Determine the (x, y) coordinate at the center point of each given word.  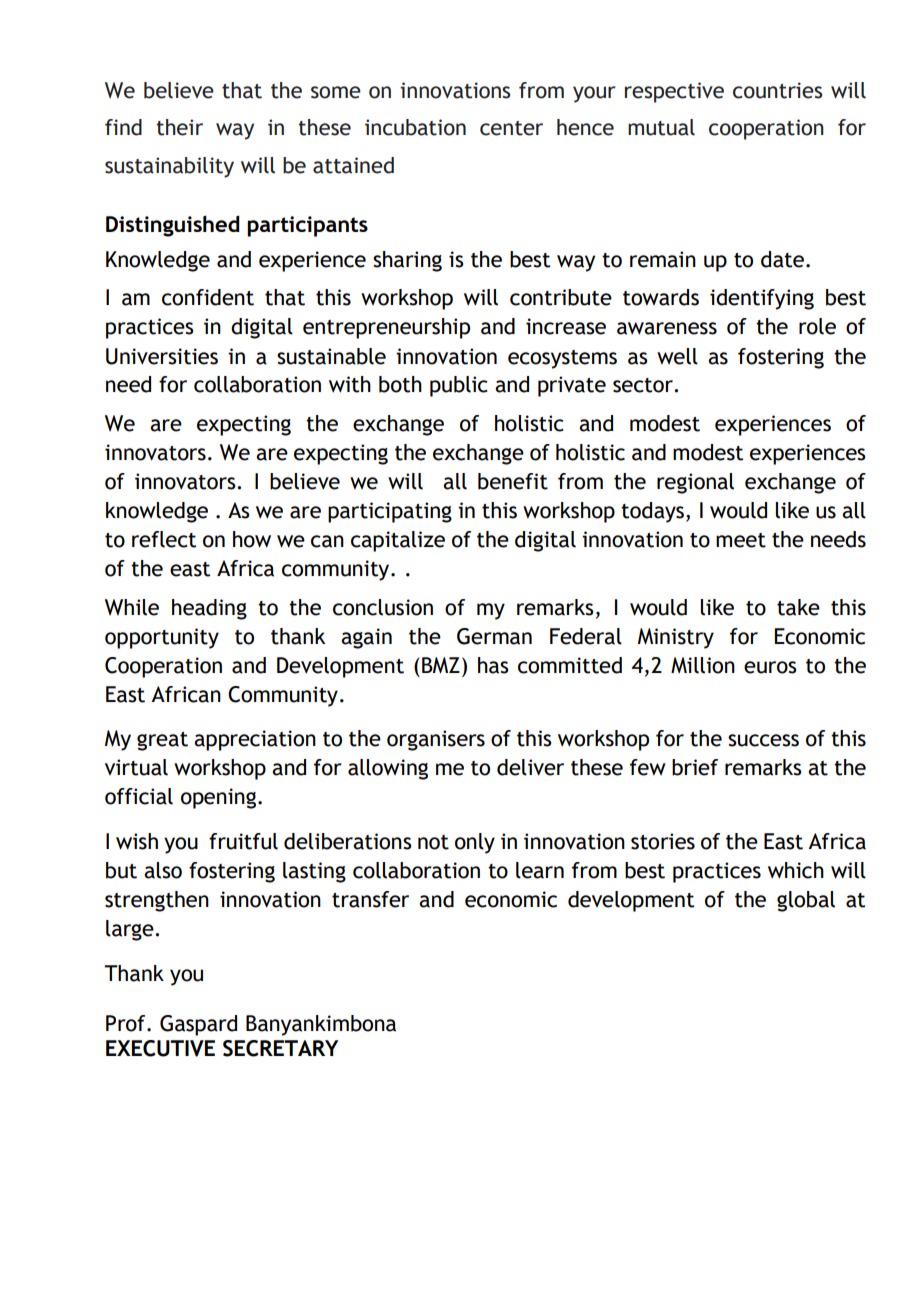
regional (695, 483)
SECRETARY (280, 1048)
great (162, 741)
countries (777, 90)
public (459, 386)
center (511, 128)
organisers (436, 740)
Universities (162, 356)
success (763, 740)
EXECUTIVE (160, 1048)
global (806, 901)
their (179, 127)
